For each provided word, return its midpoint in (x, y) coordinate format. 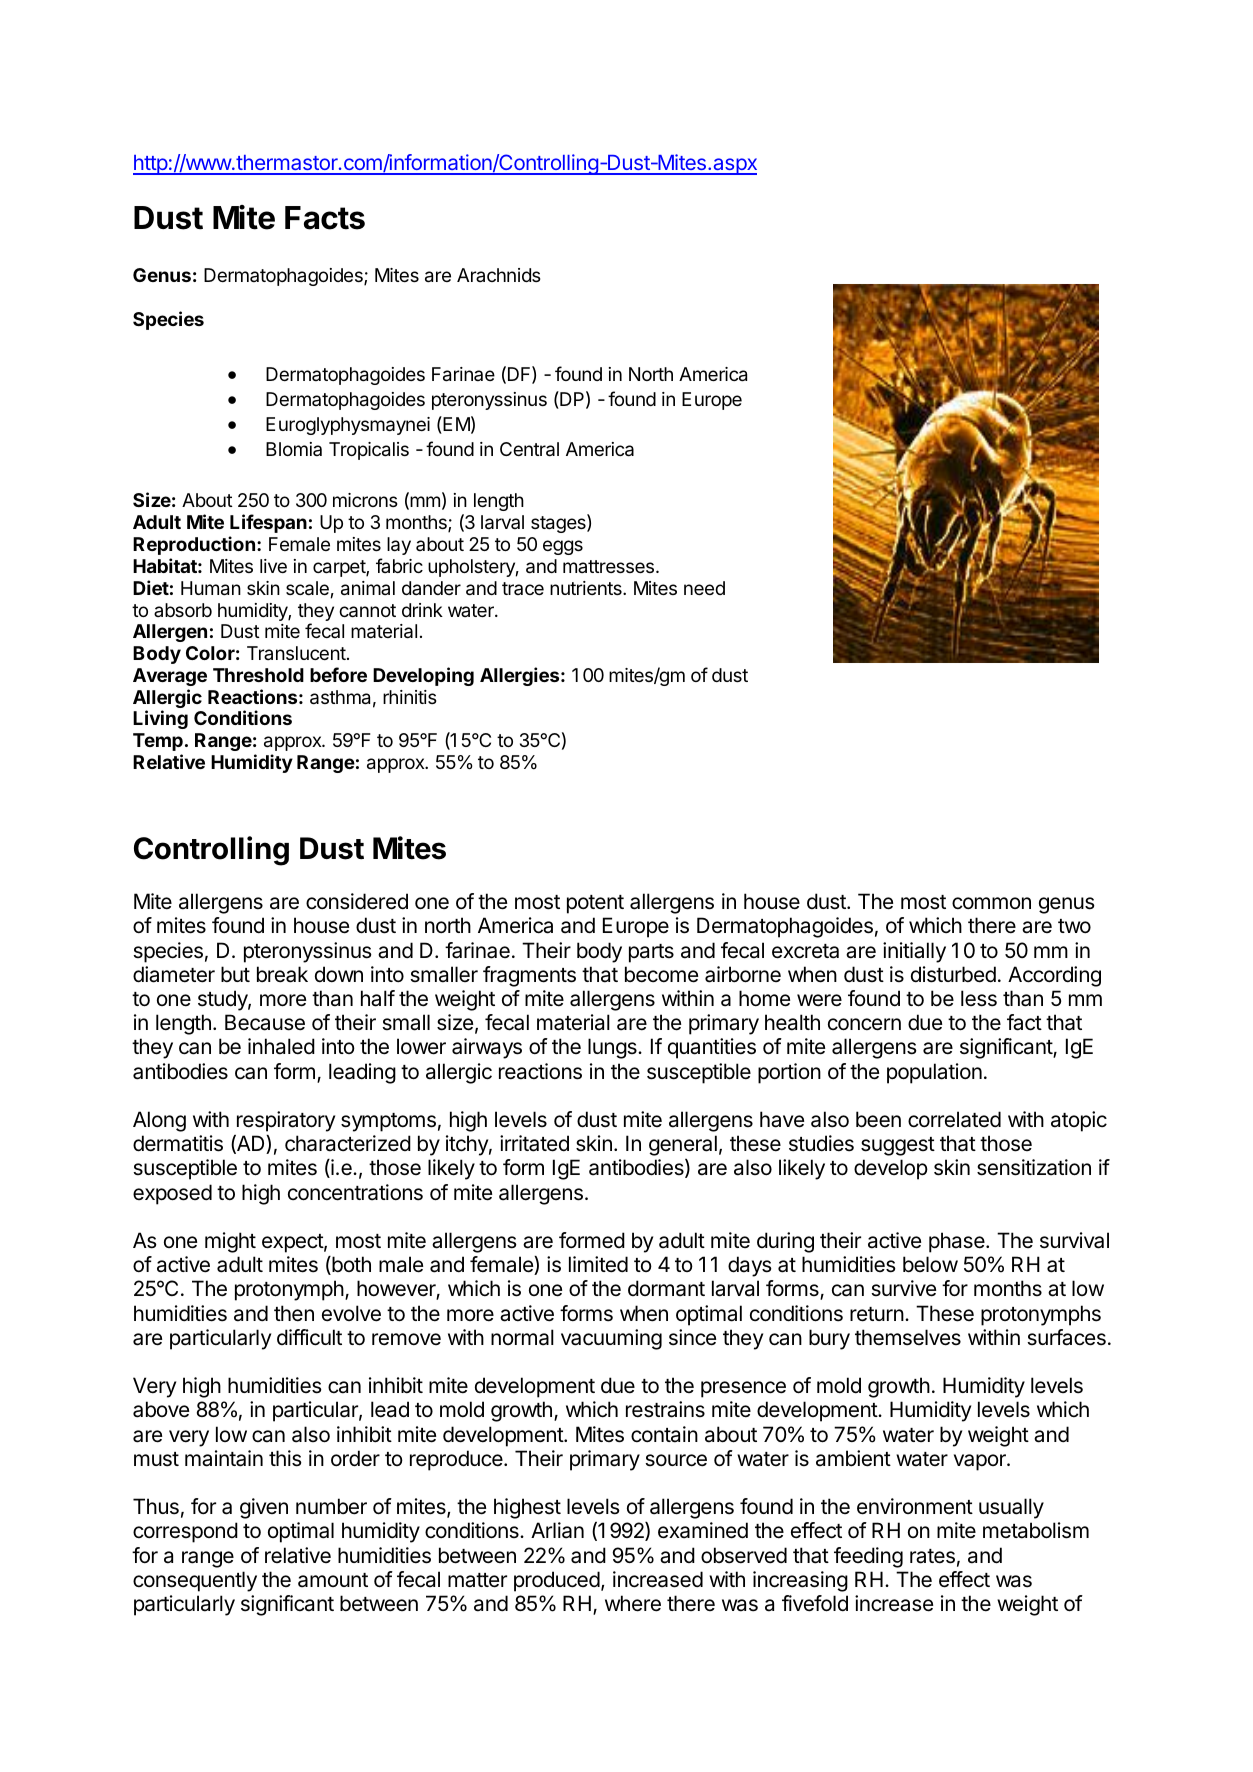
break (282, 974)
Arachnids (499, 275)
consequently (195, 1581)
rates (932, 1556)
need (704, 588)
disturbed (953, 974)
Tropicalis (369, 451)
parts (651, 953)
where (633, 1603)
